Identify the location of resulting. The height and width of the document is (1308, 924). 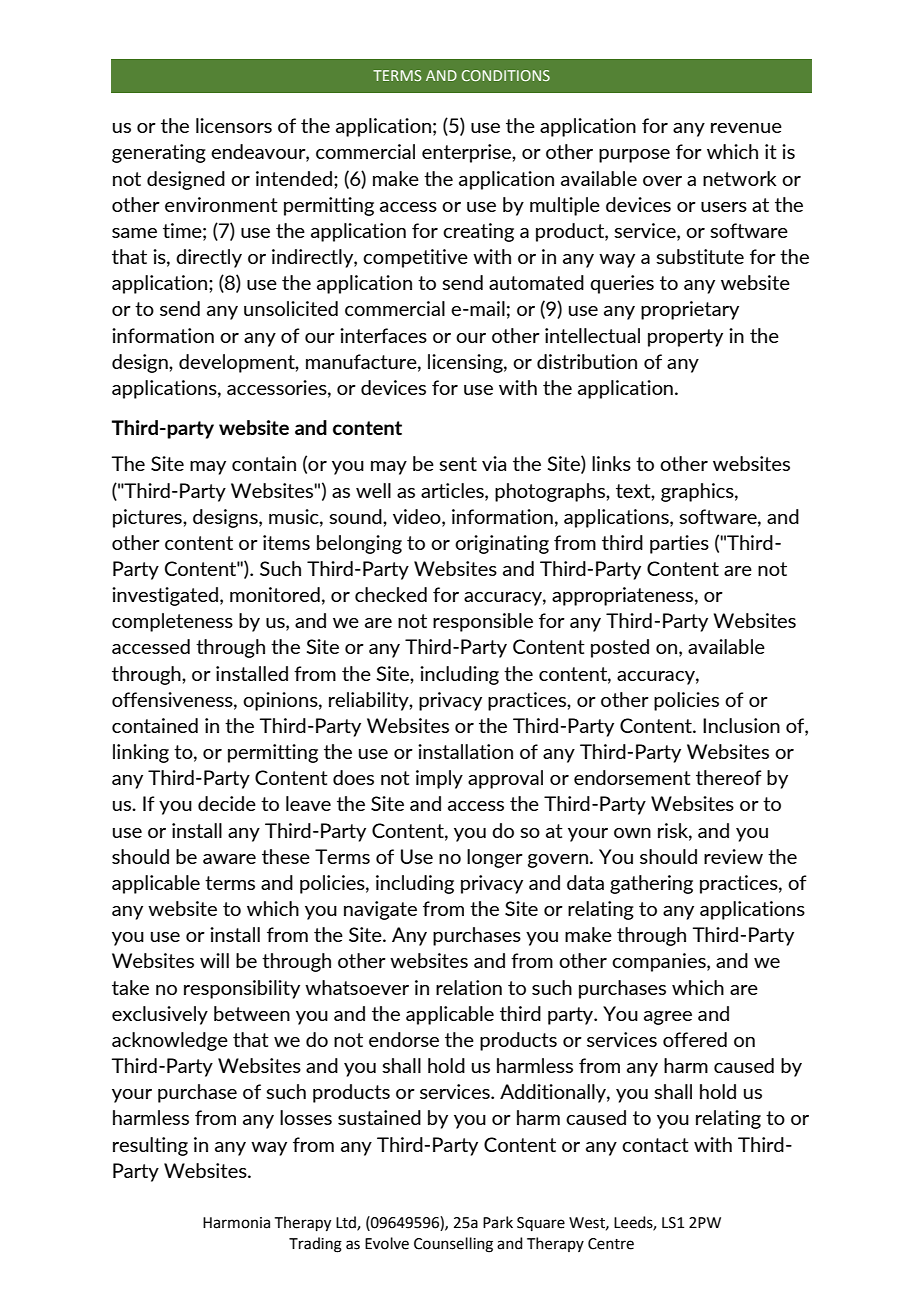
(150, 1146).
